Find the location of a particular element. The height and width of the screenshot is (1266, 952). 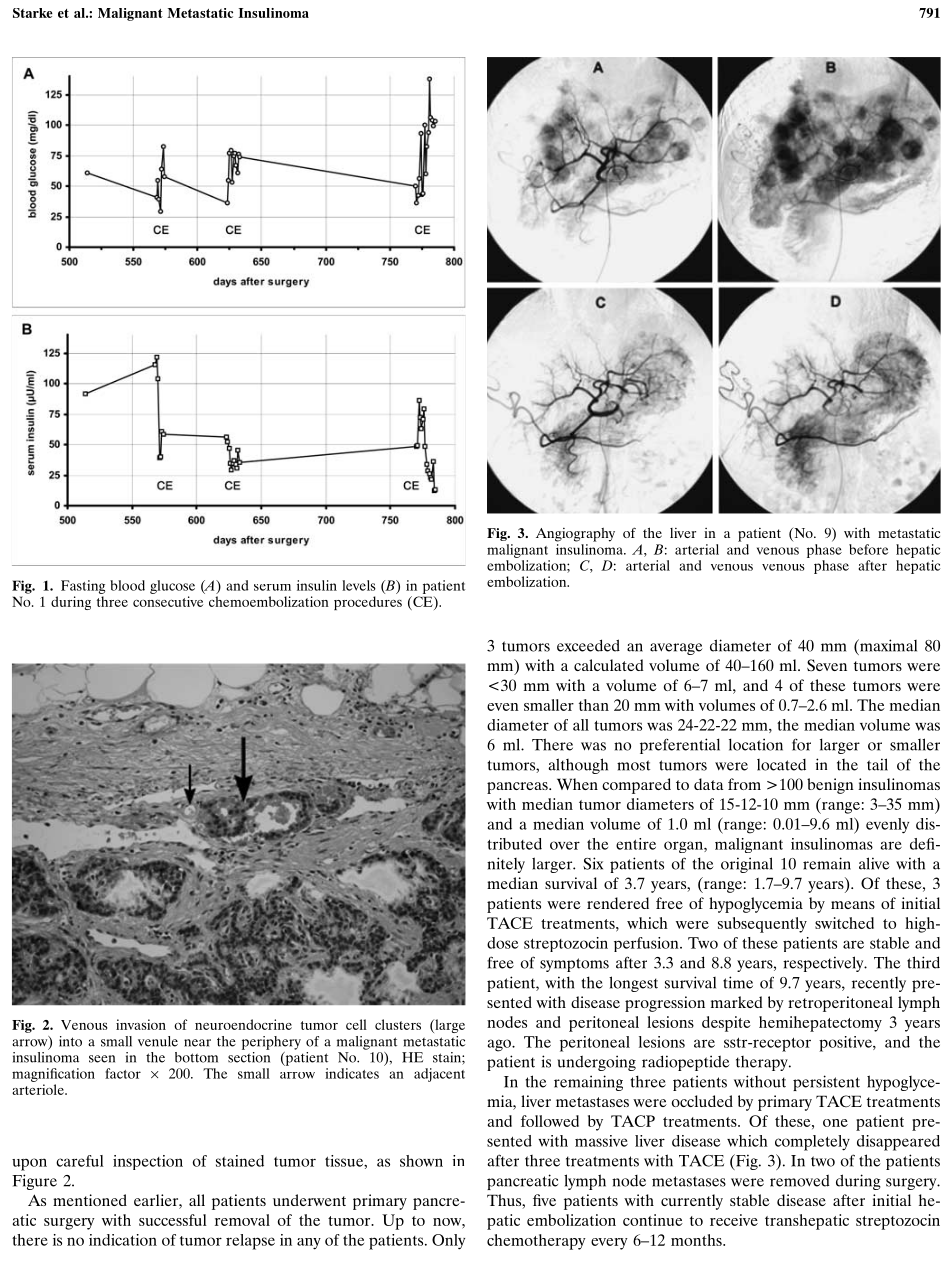

before is located at coordinates (868, 549).
